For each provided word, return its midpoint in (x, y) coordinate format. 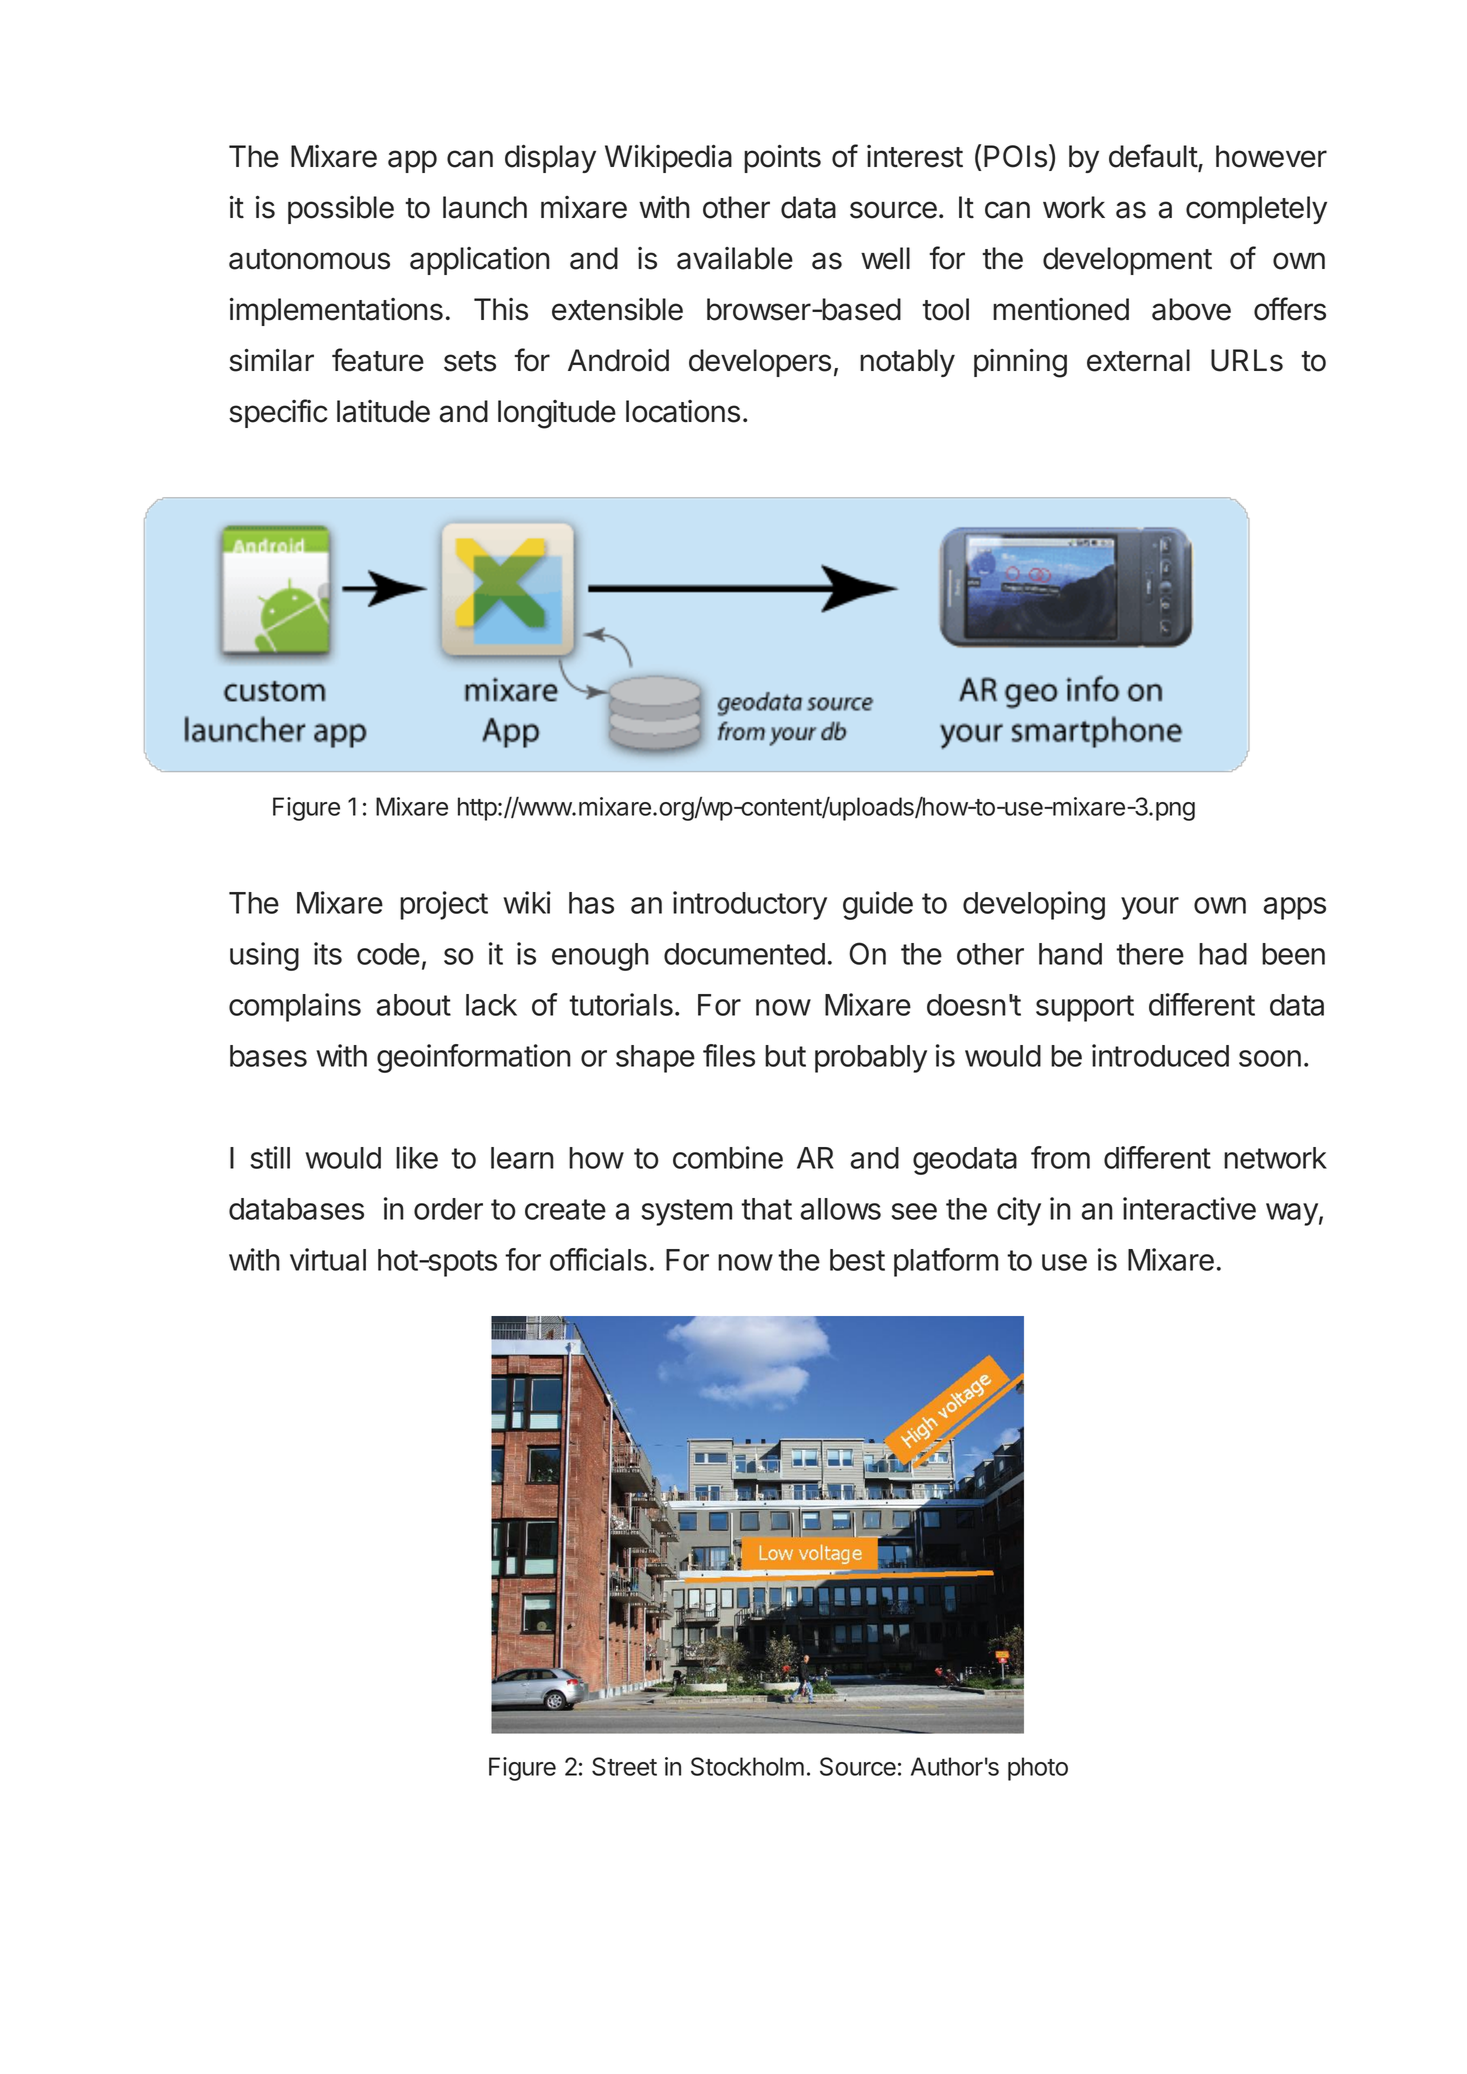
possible (341, 210)
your (1150, 908)
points (782, 159)
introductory (750, 905)
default (1154, 157)
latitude (383, 411)
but (785, 1056)
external (1138, 360)
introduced (1160, 1055)
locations (683, 411)
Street (624, 1766)
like (417, 1157)
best (857, 1260)
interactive (1189, 1208)
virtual (328, 1259)
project (444, 905)
